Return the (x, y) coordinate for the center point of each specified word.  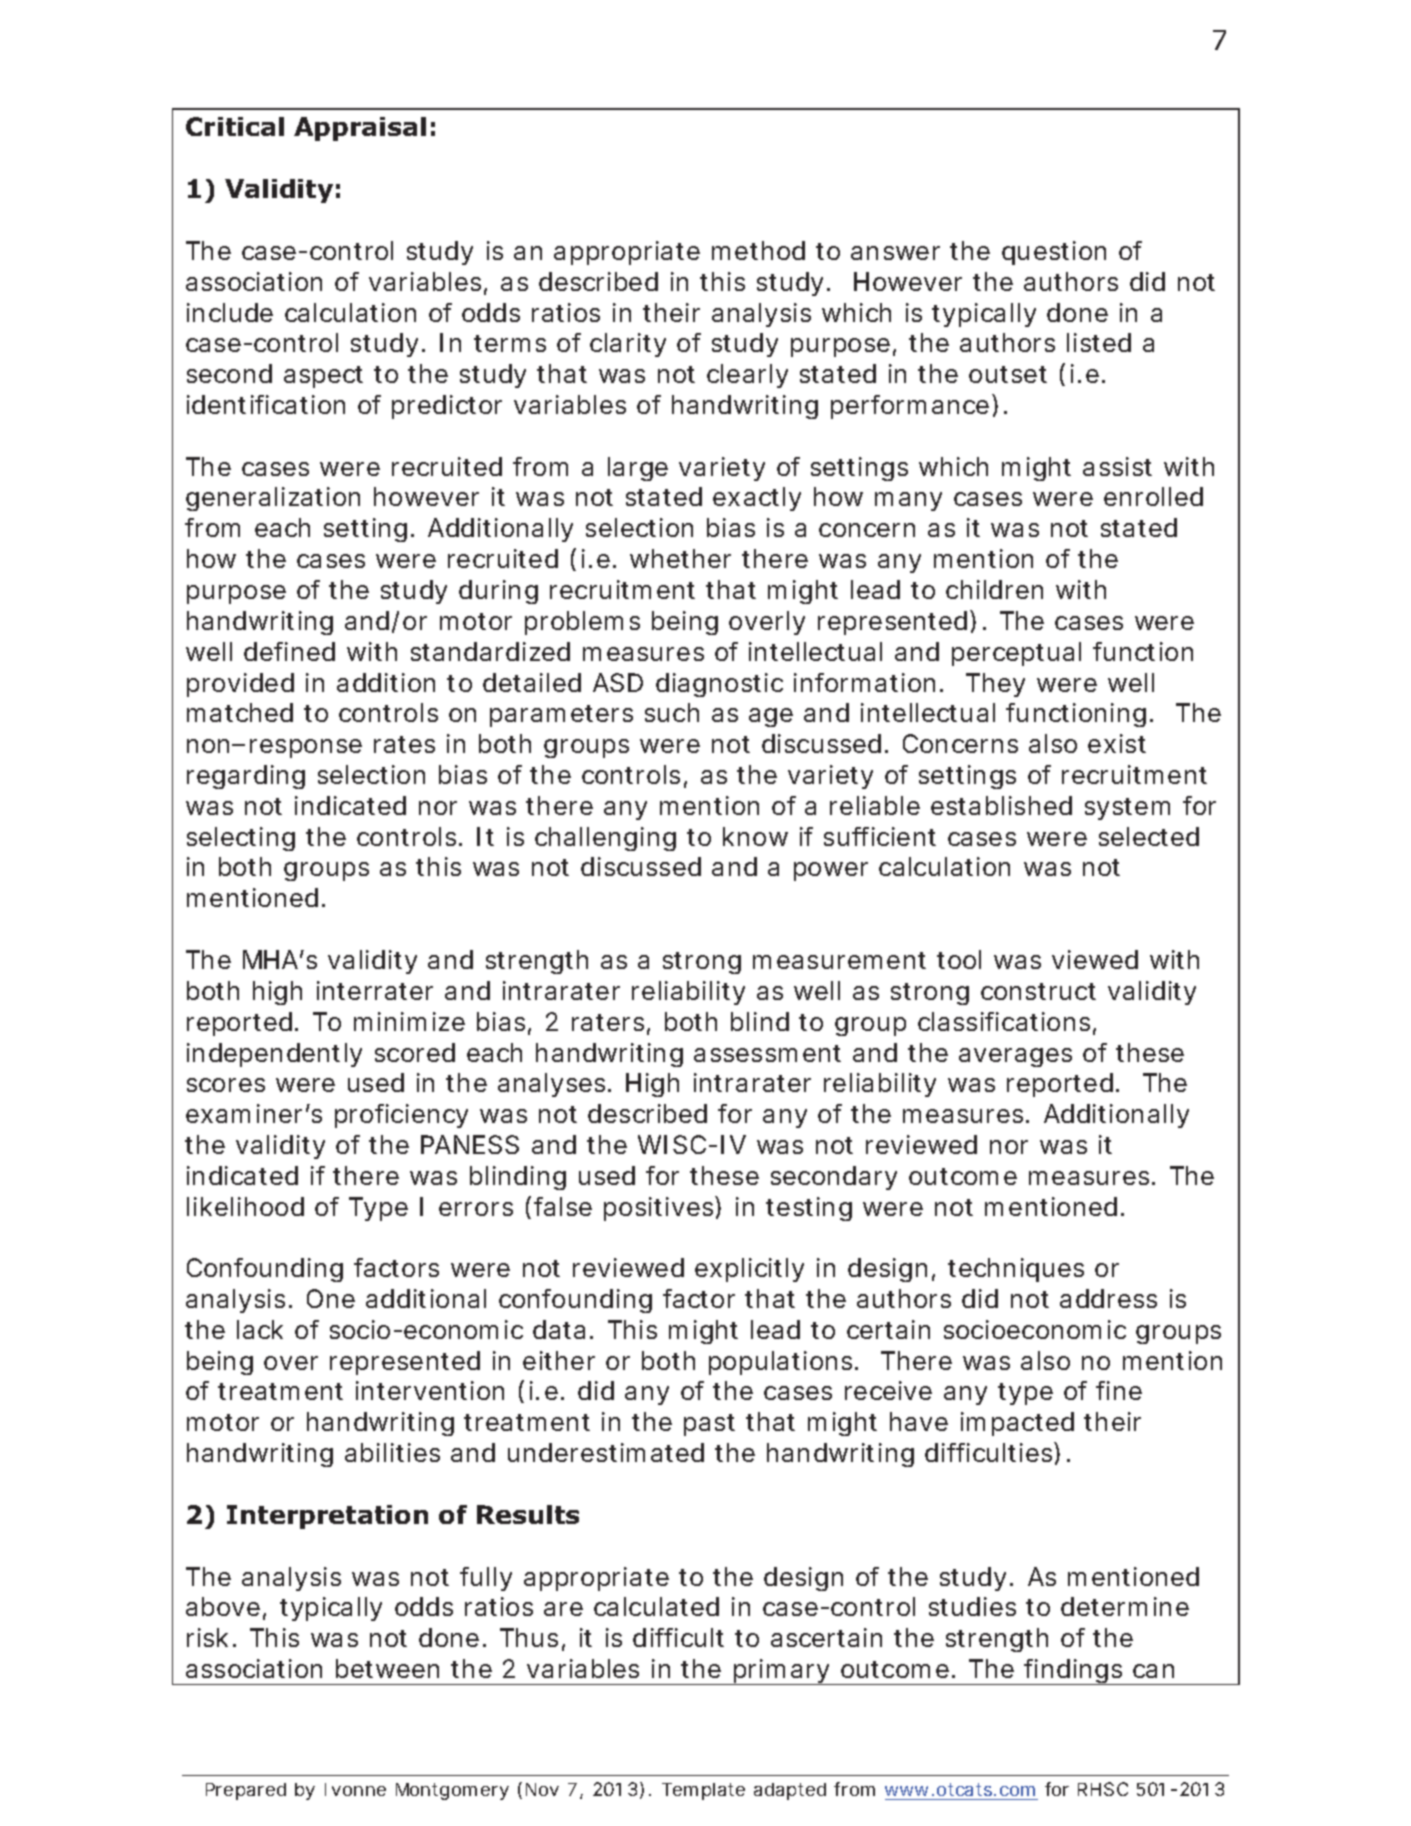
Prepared (246, 1791)
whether (680, 558)
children (994, 589)
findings (1074, 1672)
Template (703, 1791)
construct (1038, 991)
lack (260, 1329)
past (709, 1425)
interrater (375, 990)
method (758, 250)
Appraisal (360, 129)
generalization (273, 499)
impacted (1017, 1424)
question (1054, 253)
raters (608, 1022)
